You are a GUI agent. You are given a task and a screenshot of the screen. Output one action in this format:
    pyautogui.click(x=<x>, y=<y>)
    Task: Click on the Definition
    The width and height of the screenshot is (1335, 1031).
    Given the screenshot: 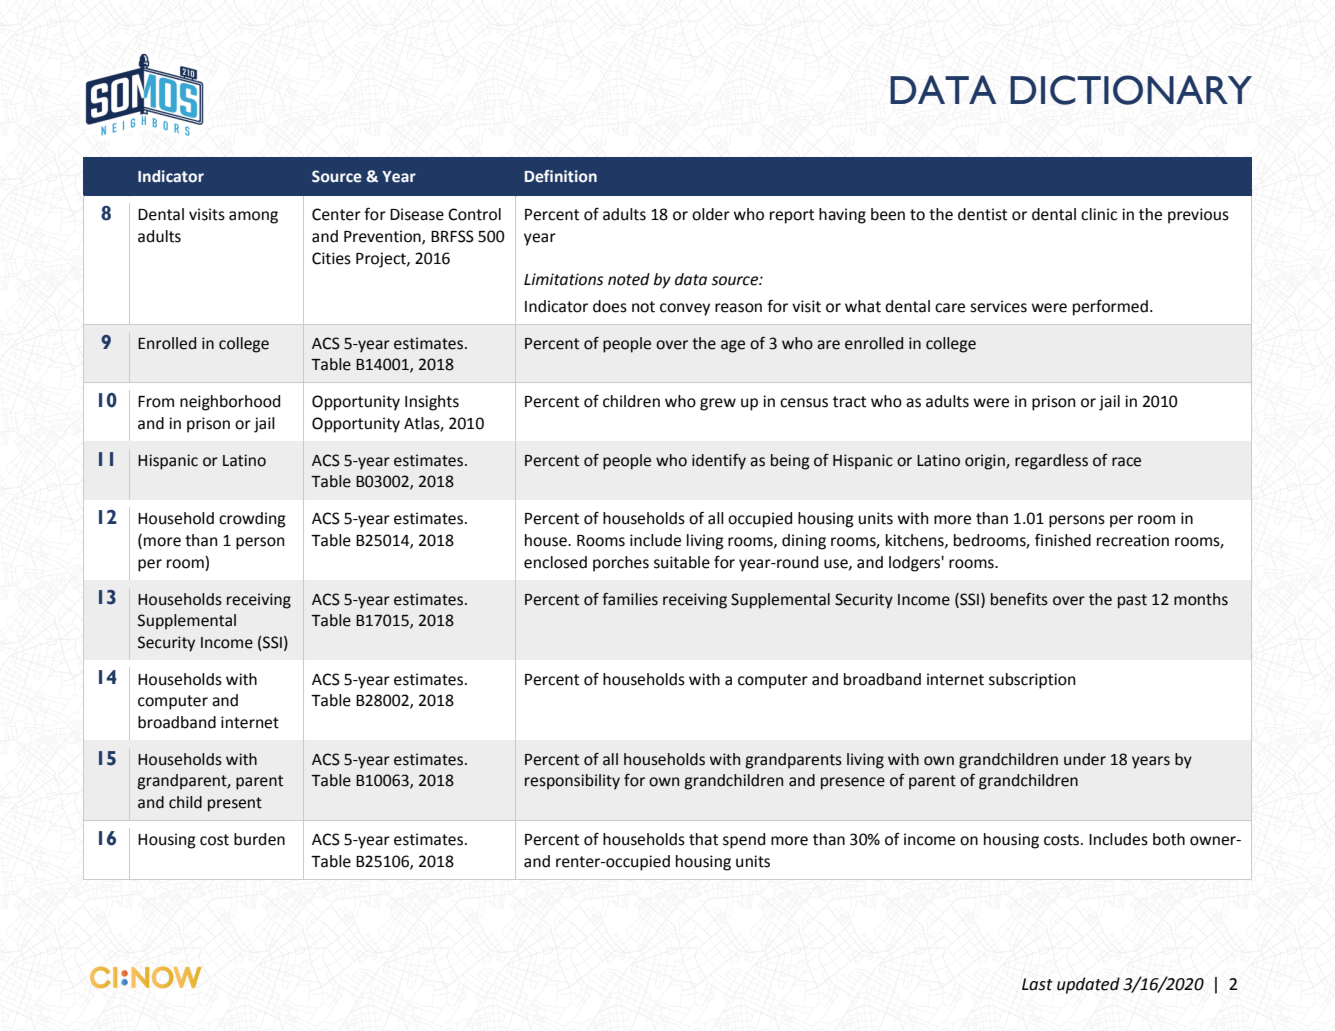 What is the action you would take?
    pyautogui.click(x=561, y=176)
